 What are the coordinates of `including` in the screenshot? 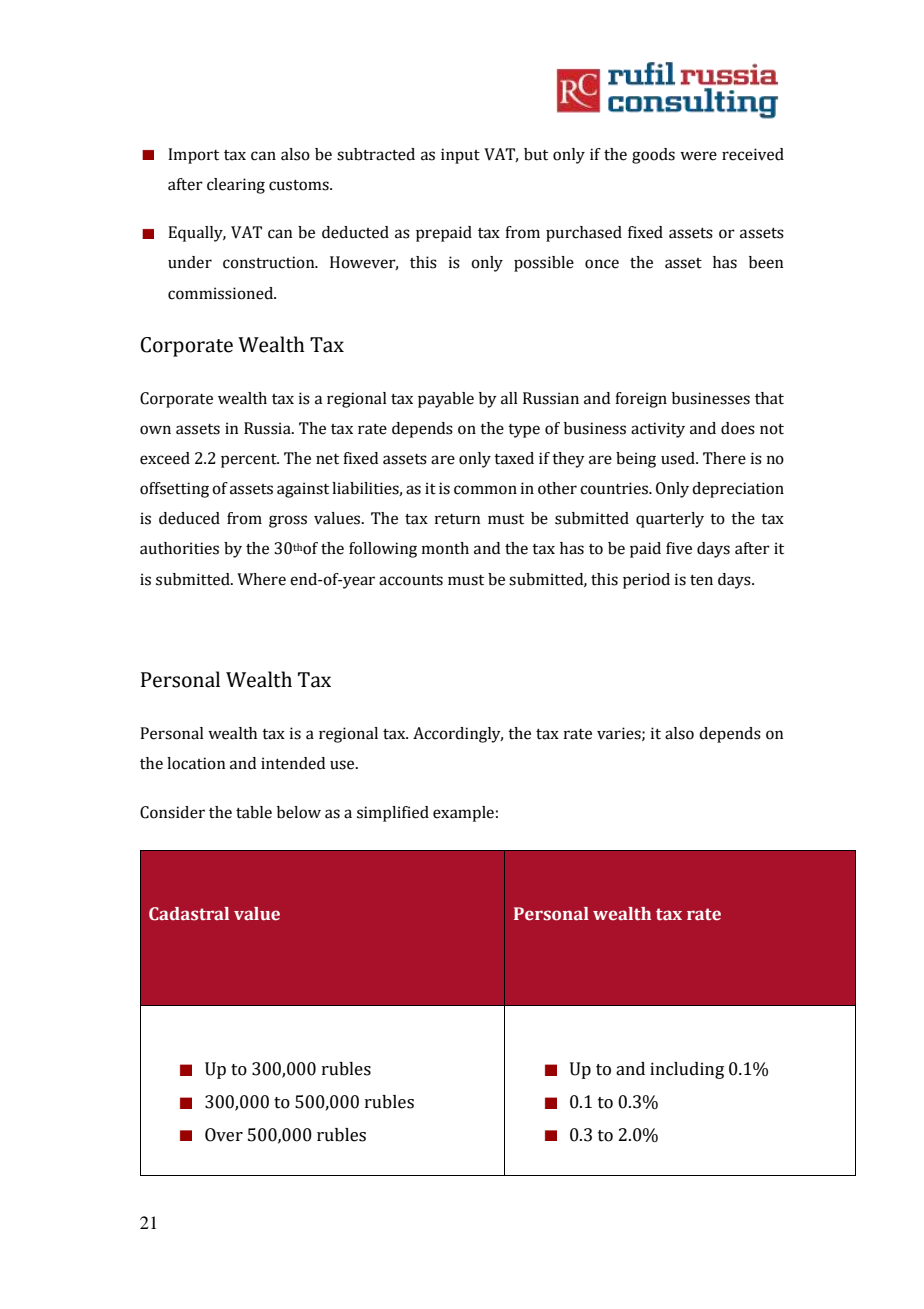 It's located at (687, 1070).
